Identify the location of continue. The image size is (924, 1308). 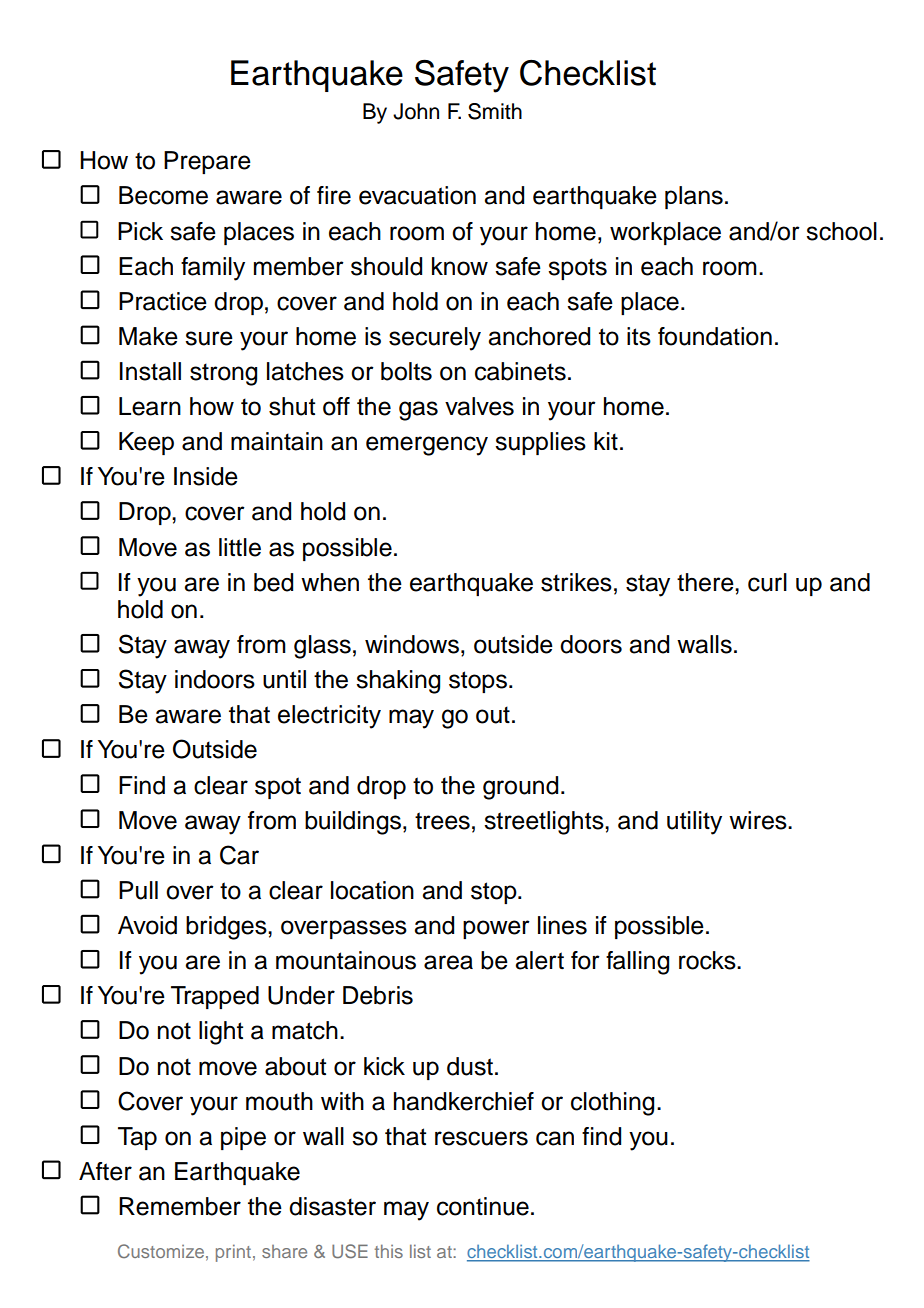
(483, 1206).
